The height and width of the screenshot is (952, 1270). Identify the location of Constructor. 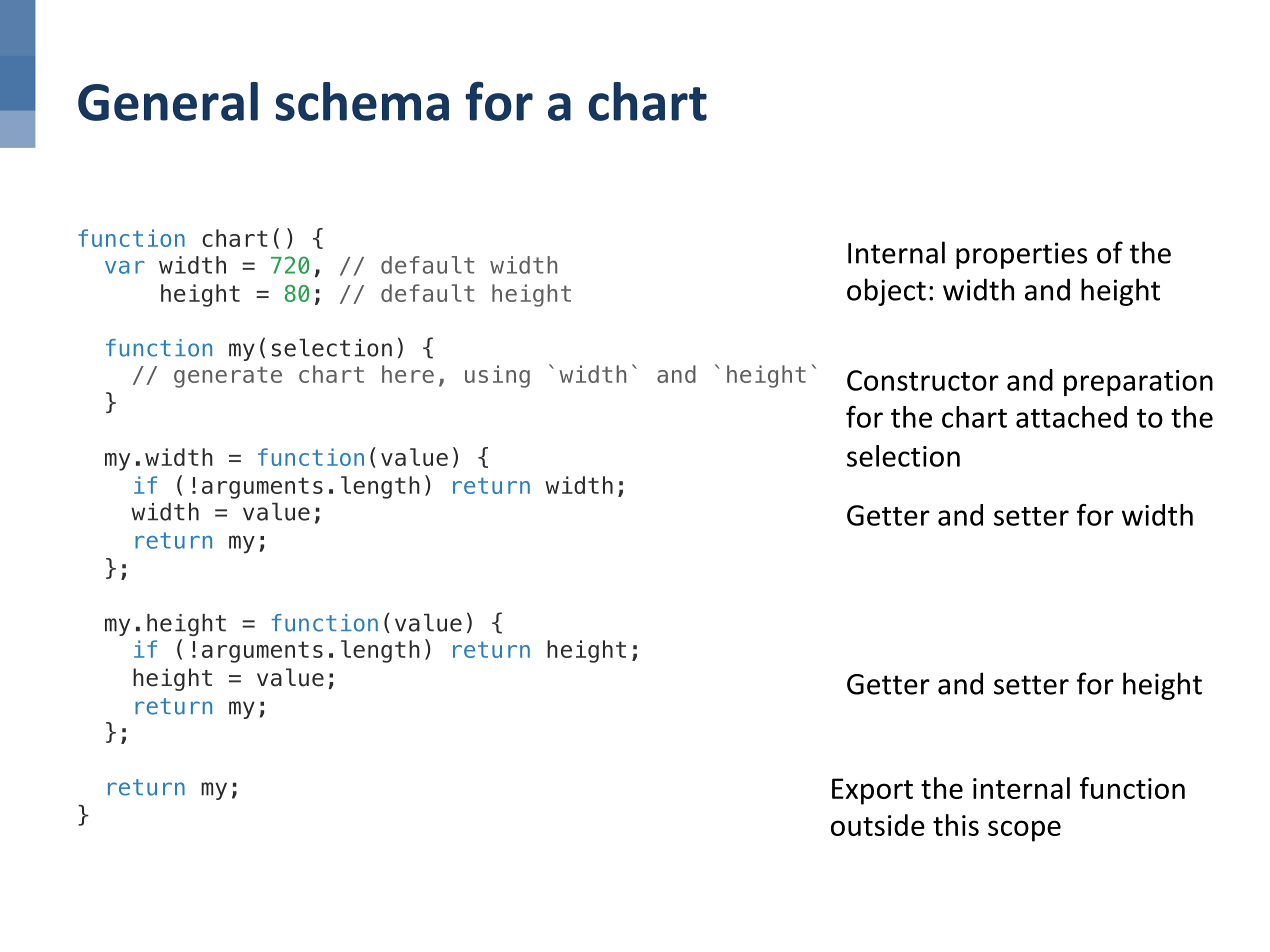
(923, 380).
